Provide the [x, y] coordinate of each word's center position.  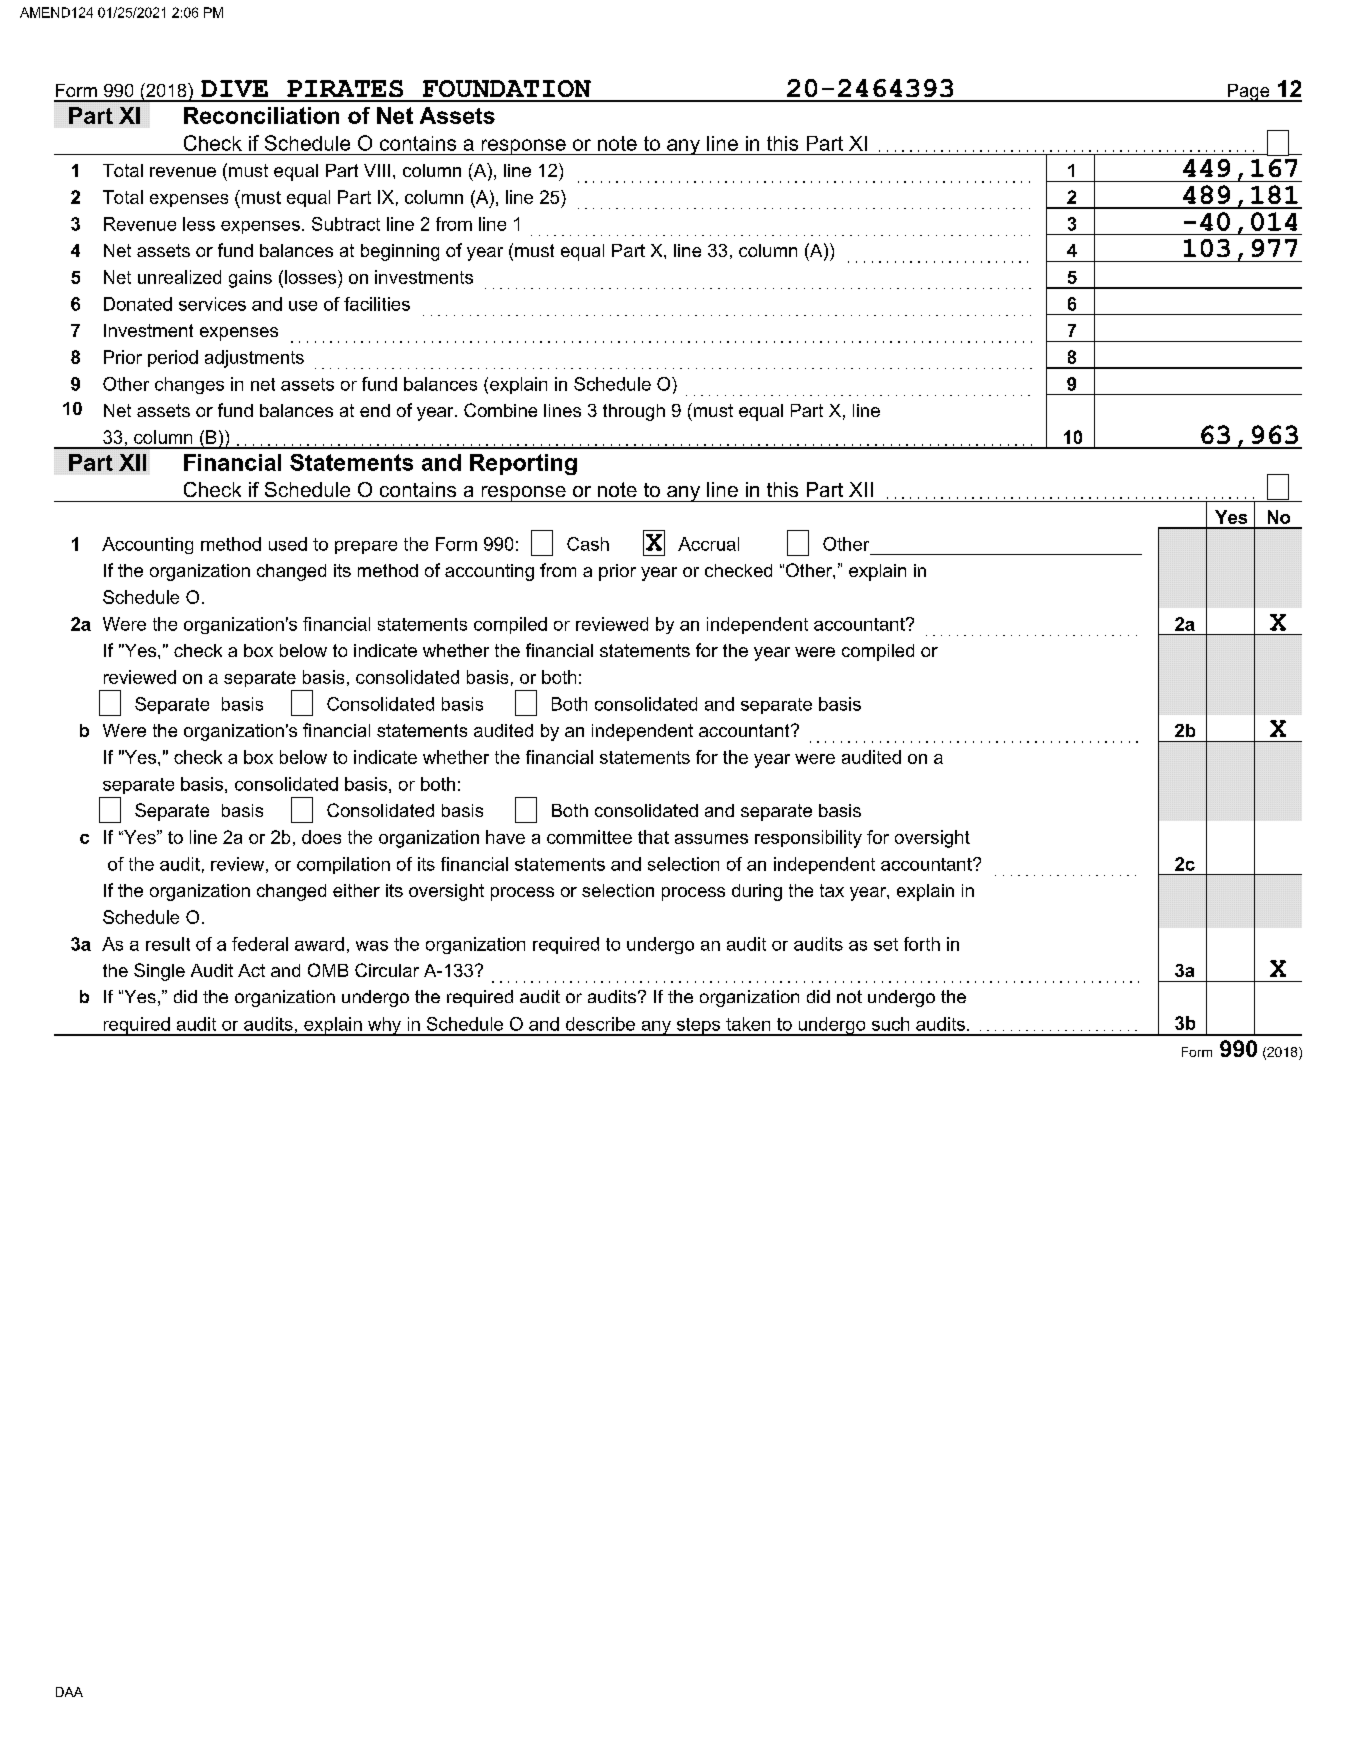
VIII [377, 170]
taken [748, 1024]
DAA [69, 1692]
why [384, 1026]
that [653, 837]
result [168, 944]
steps [698, 1027]
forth [922, 944]
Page [1249, 93]
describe [600, 1024]
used [288, 544]
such [890, 1024]
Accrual [708, 544]
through [634, 412]
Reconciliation [261, 115]
